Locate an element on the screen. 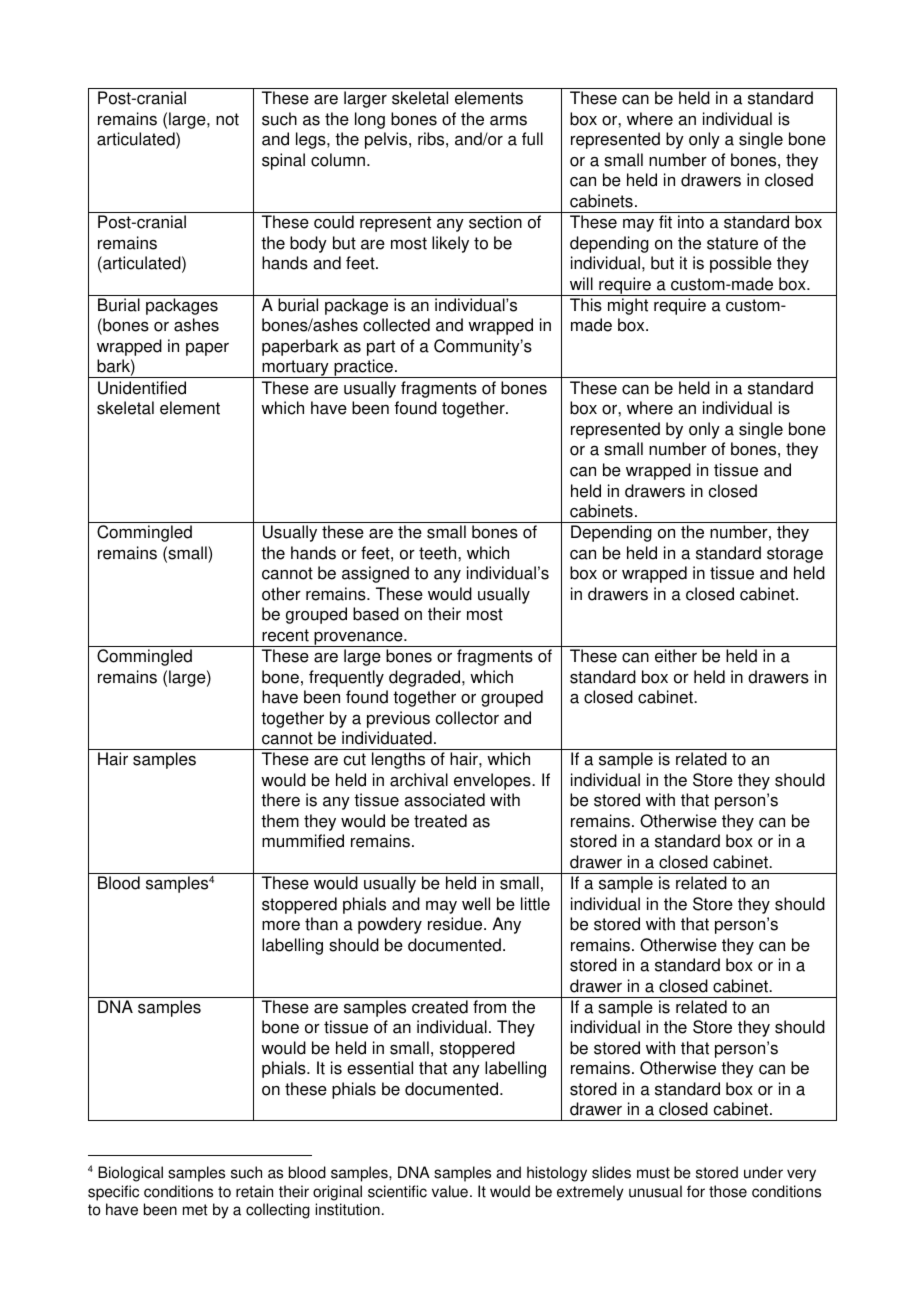  value is located at coordinates (450, 1191).
